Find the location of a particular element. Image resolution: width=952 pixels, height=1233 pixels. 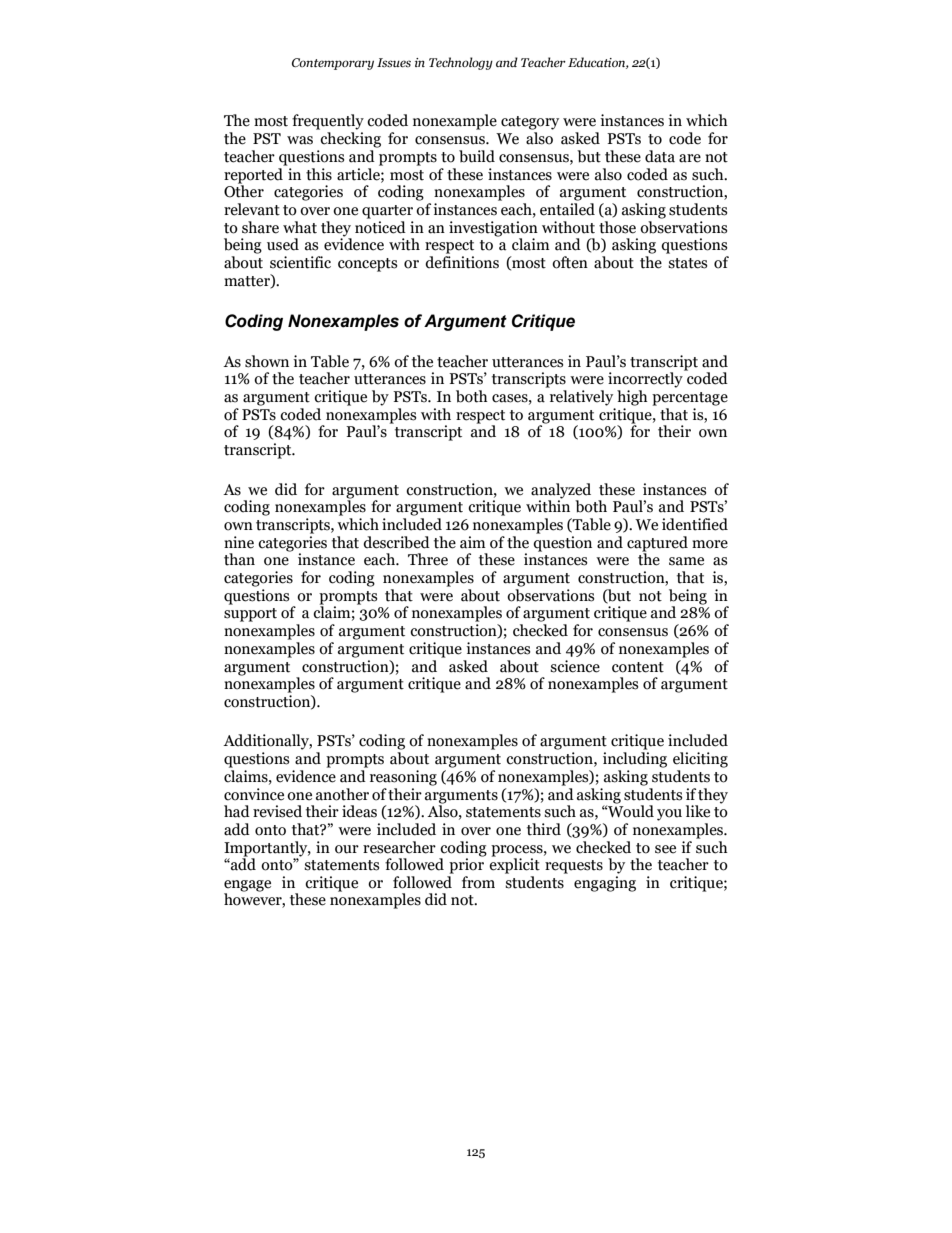

science is located at coordinates (575, 666).
